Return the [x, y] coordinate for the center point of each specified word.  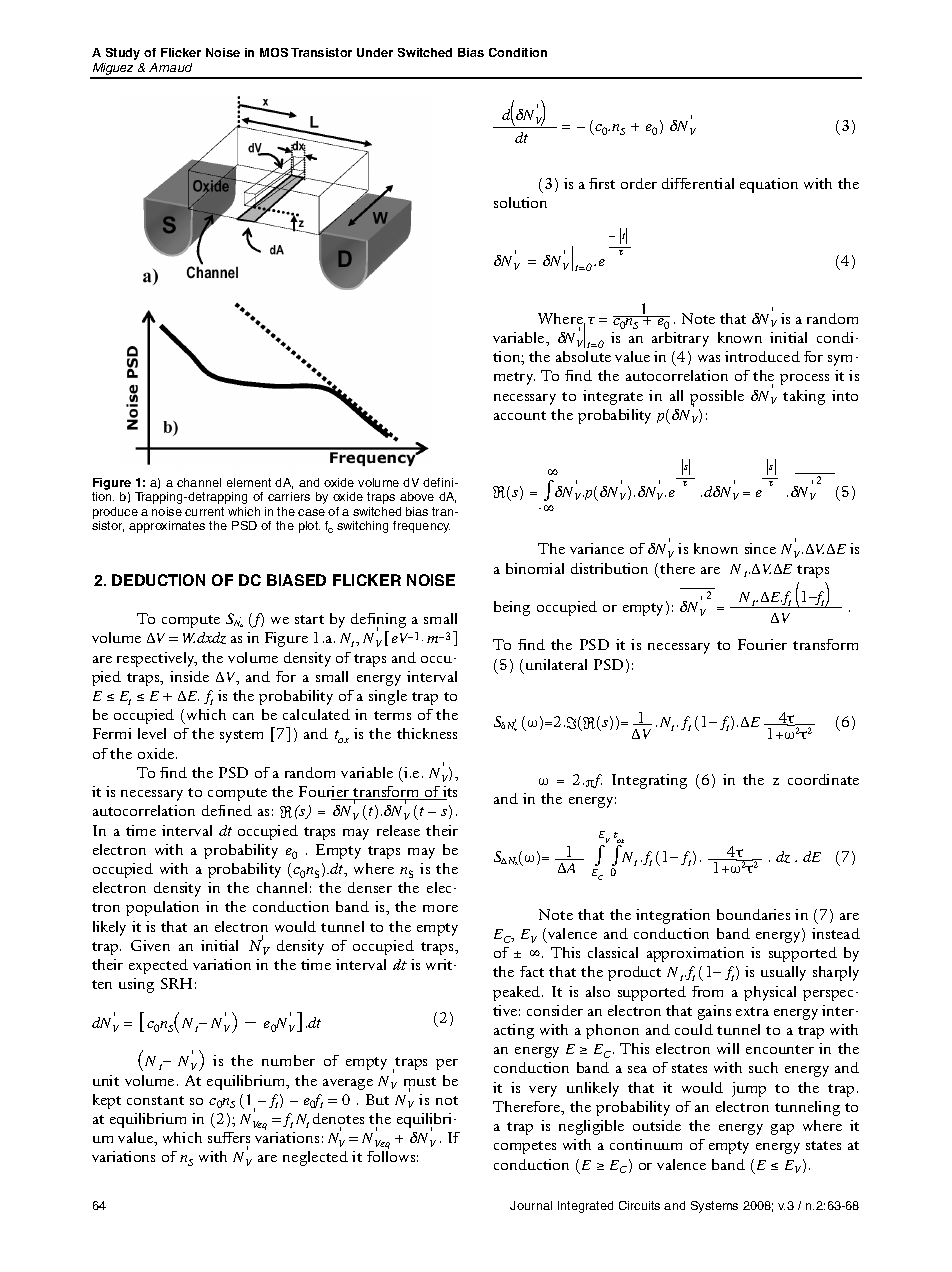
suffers [229, 1137]
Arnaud [170, 67]
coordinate [823, 779]
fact [532, 971]
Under [375, 52]
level [152, 733]
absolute [583, 356]
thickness [427, 733]
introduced [762, 356]
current [204, 511]
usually [783, 973]
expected [158, 966]
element [249, 482]
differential [698, 183]
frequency [421, 527]
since [760, 548]
